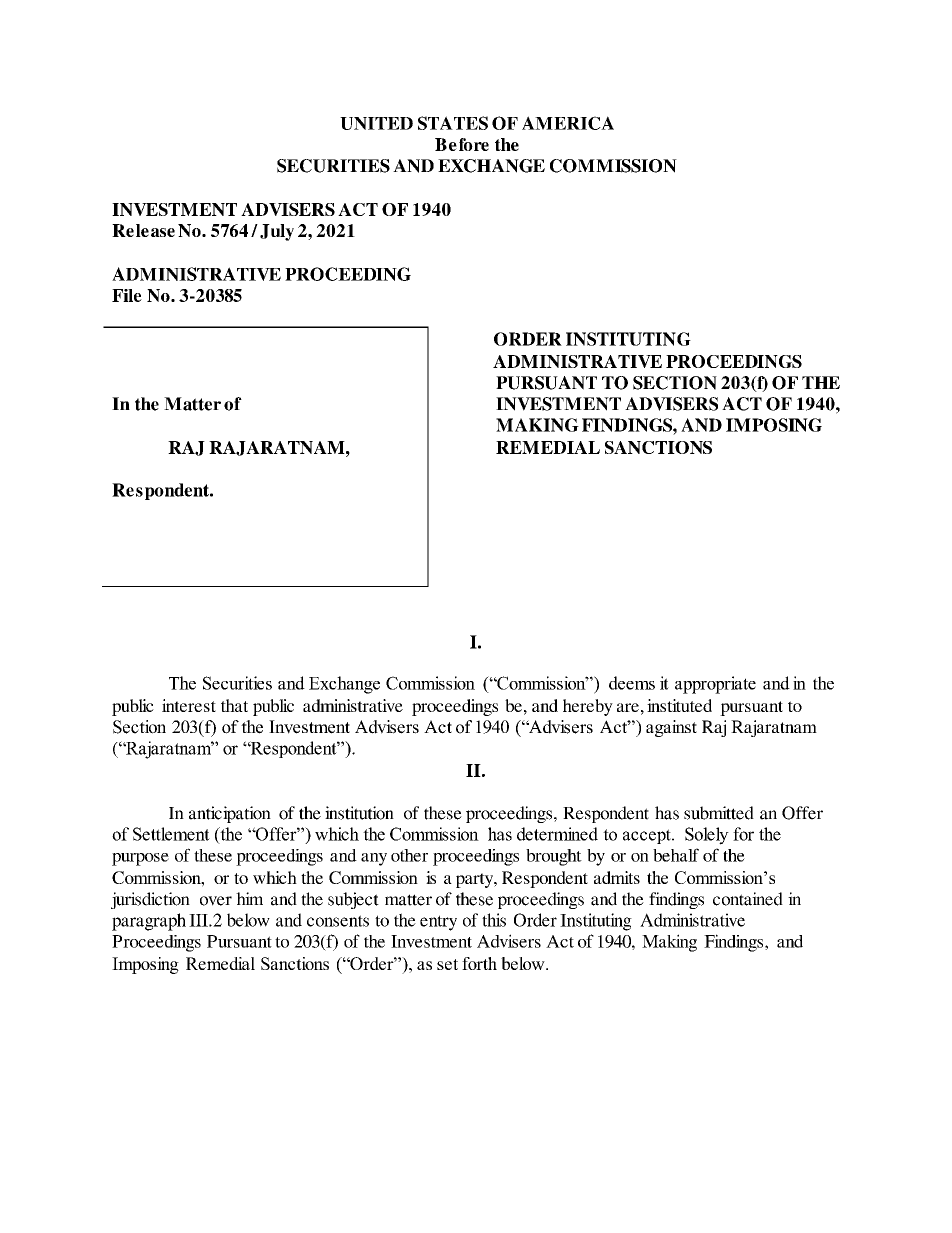 This screenshot has height=1233, width=952. What do you see at coordinates (189, 705) in the screenshot?
I see `interest` at bounding box center [189, 705].
